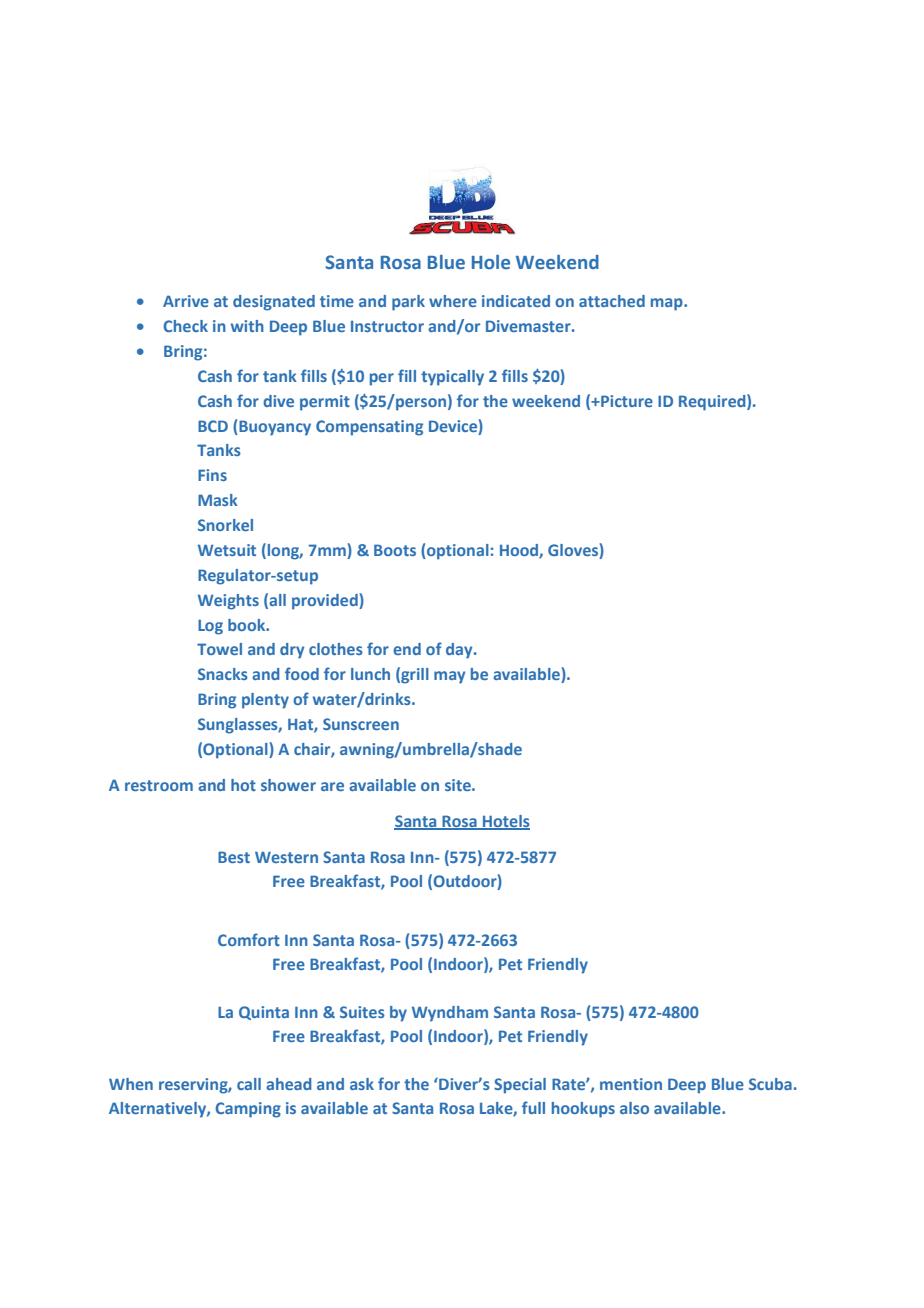 This screenshot has width=924, height=1308. What do you see at coordinates (626, 401) in the screenshot?
I see `Picture` at bounding box center [626, 401].
